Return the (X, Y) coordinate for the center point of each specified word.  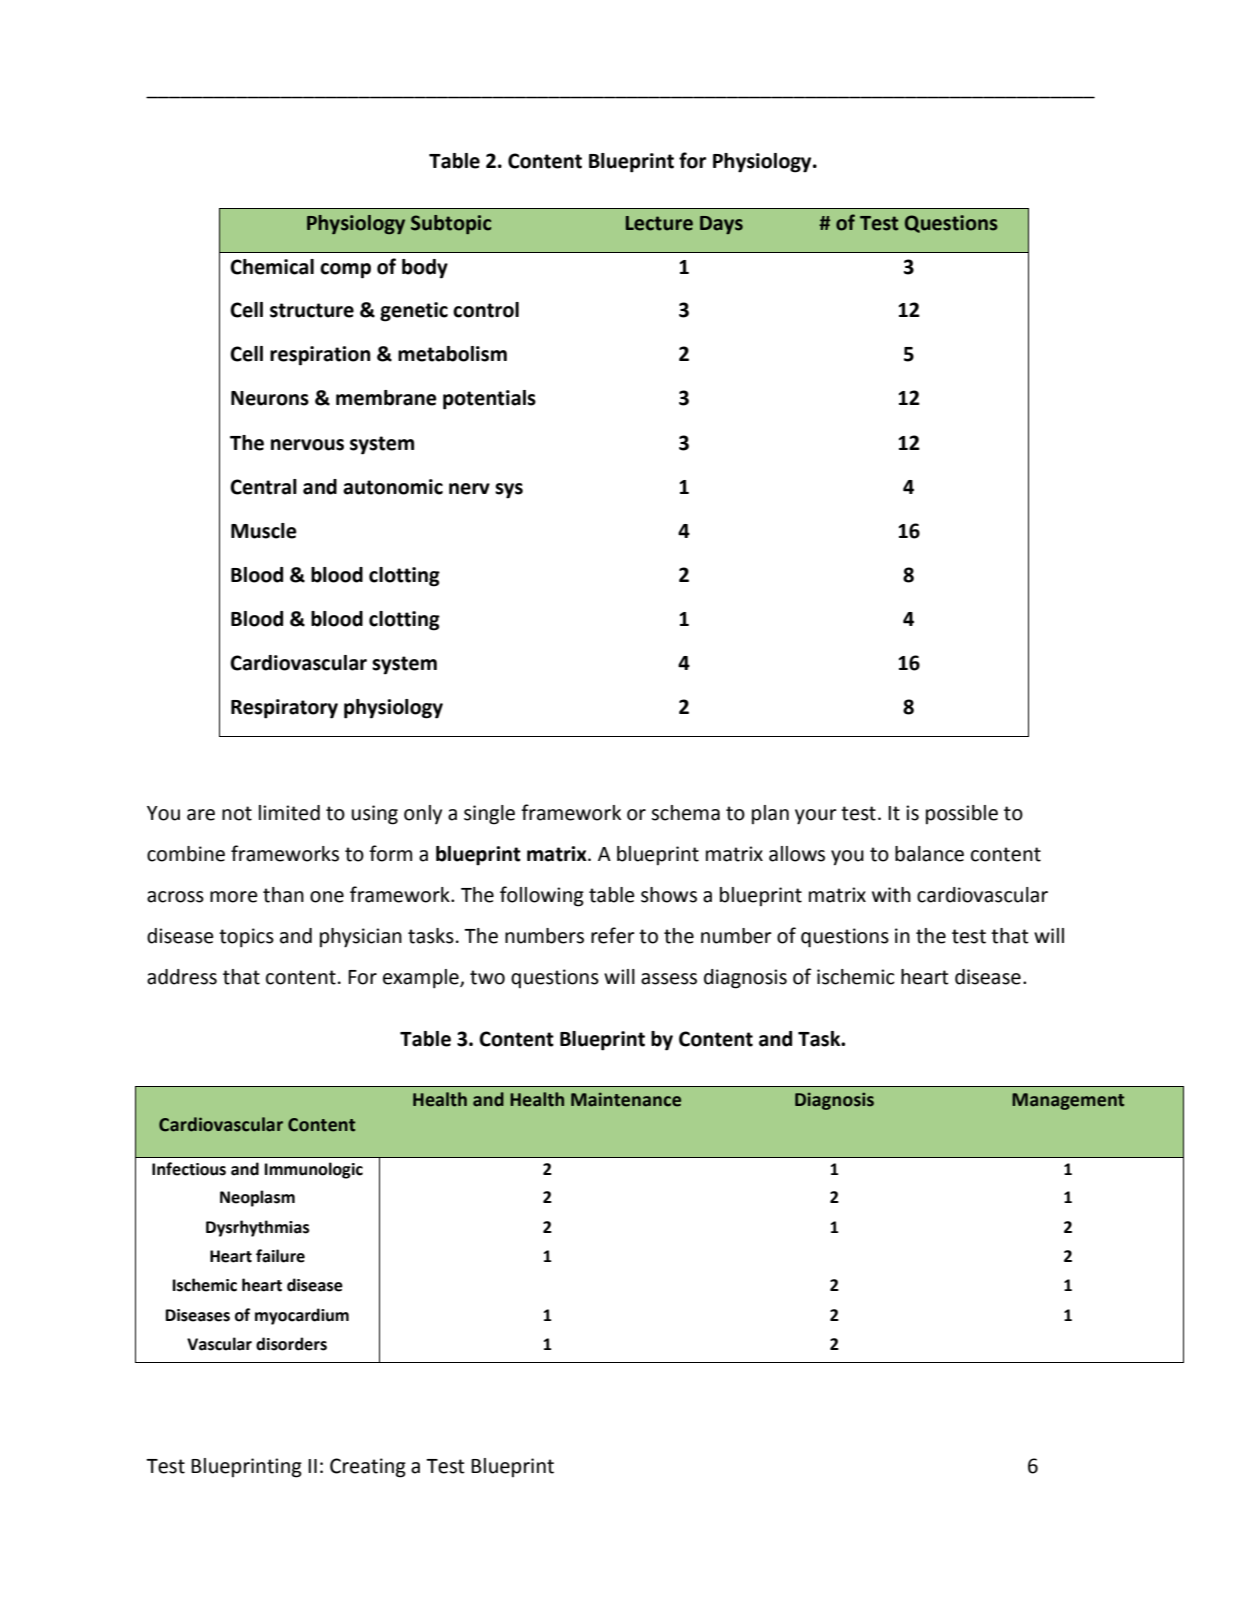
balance (929, 854)
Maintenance (626, 1099)
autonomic (393, 487)
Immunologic (313, 1170)
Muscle (264, 531)
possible (962, 814)
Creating (368, 1468)
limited (289, 813)
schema (685, 813)
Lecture (659, 223)
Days (721, 225)
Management (1068, 1101)
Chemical (272, 267)
